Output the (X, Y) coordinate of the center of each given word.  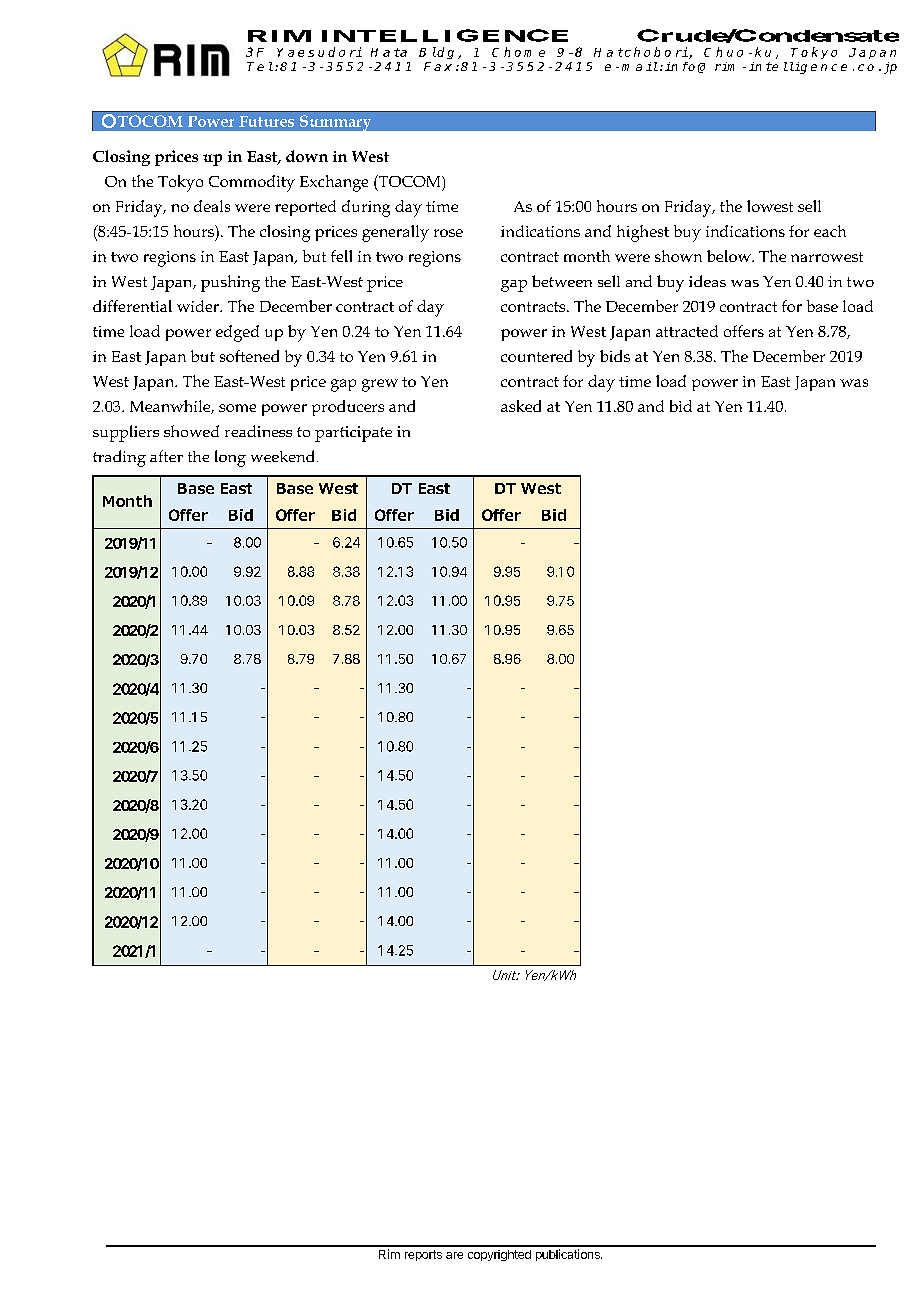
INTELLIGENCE (445, 35)
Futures (266, 121)
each (830, 231)
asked (521, 406)
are (454, 1255)
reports (423, 1255)
